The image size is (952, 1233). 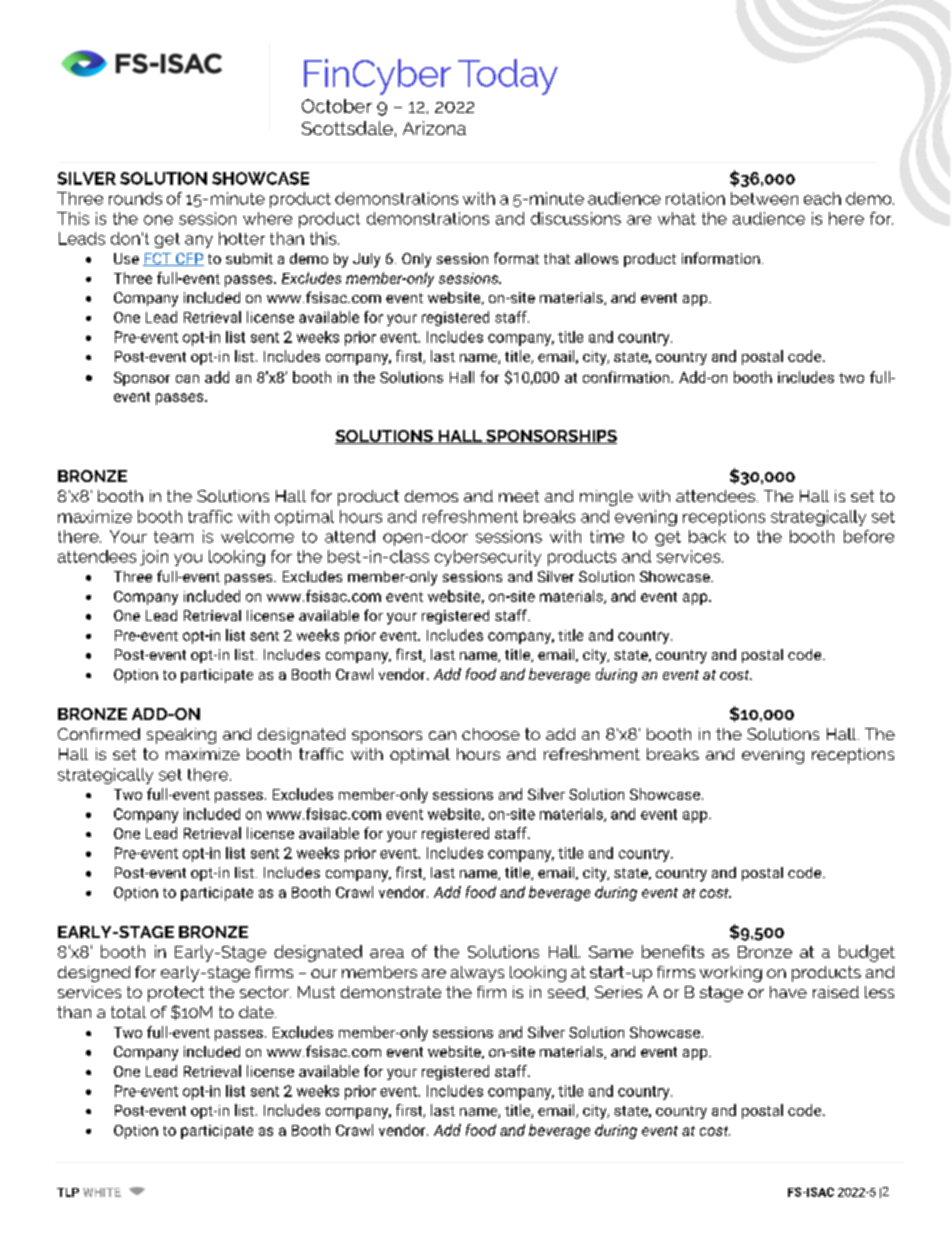 What do you see at coordinates (566, 992) in the page?
I see `seed` at bounding box center [566, 992].
